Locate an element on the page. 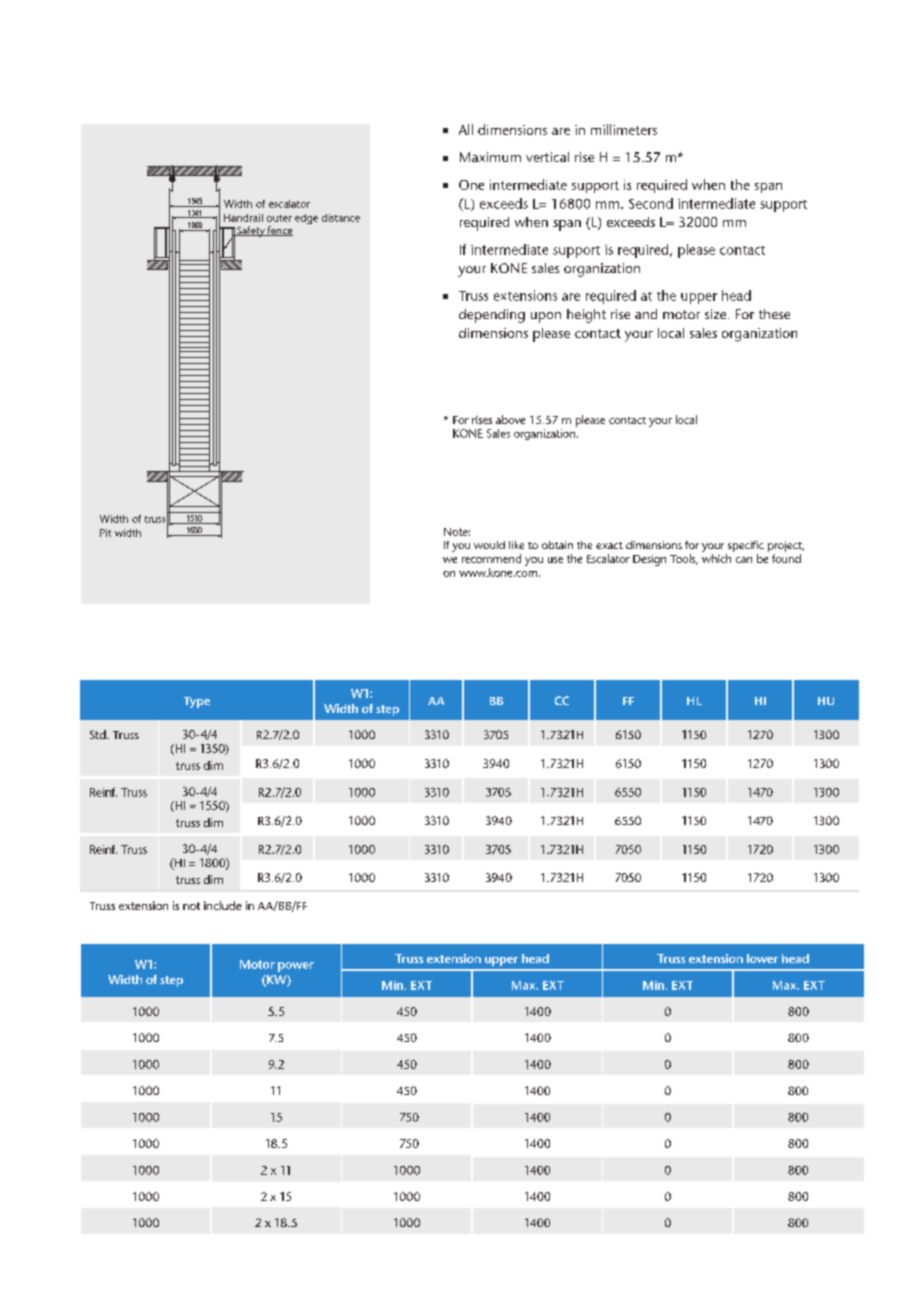 This document has height=1308, width=924. size is located at coordinates (717, 314).
